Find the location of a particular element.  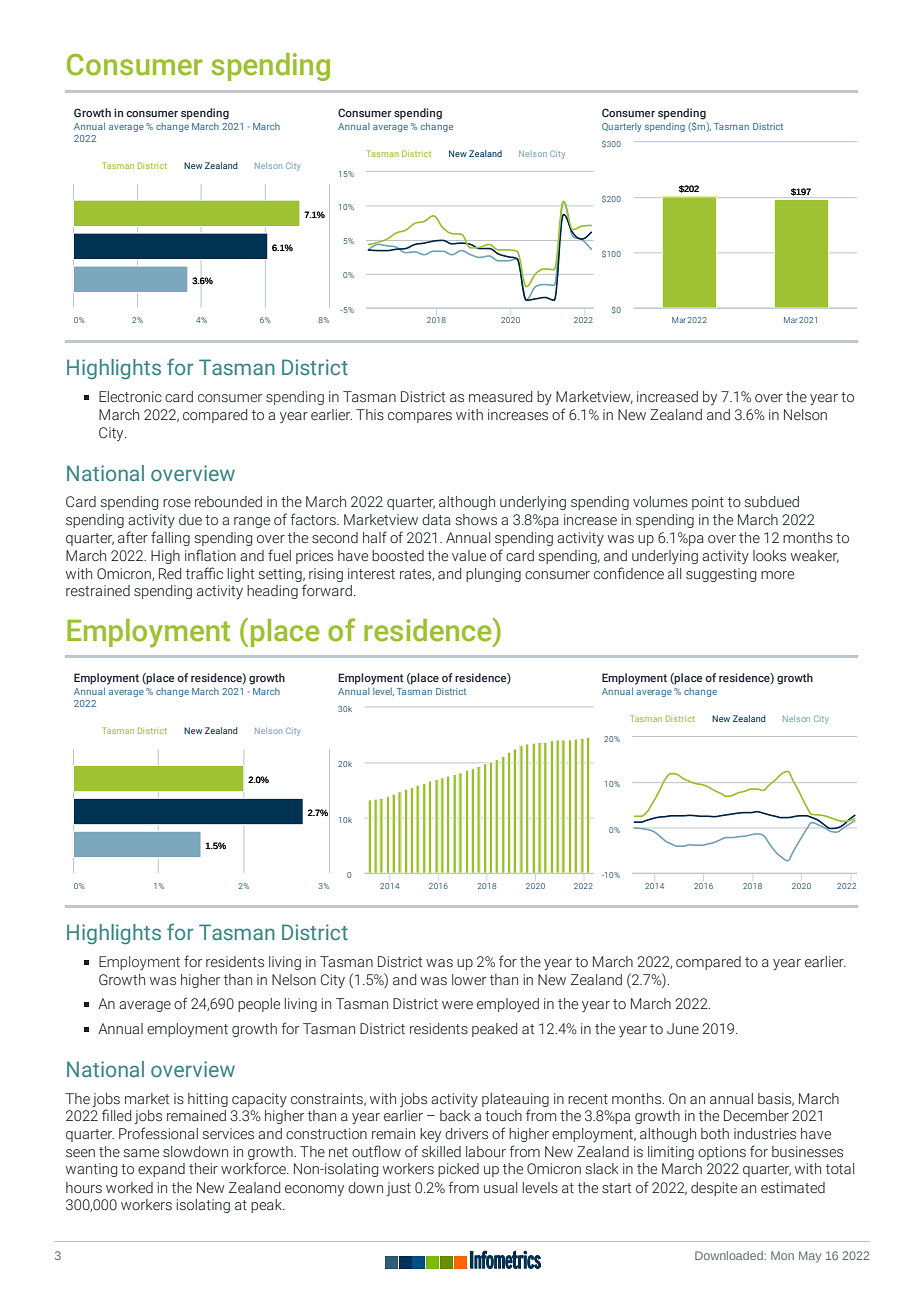

subdued is located at coordinates (771, 502).
